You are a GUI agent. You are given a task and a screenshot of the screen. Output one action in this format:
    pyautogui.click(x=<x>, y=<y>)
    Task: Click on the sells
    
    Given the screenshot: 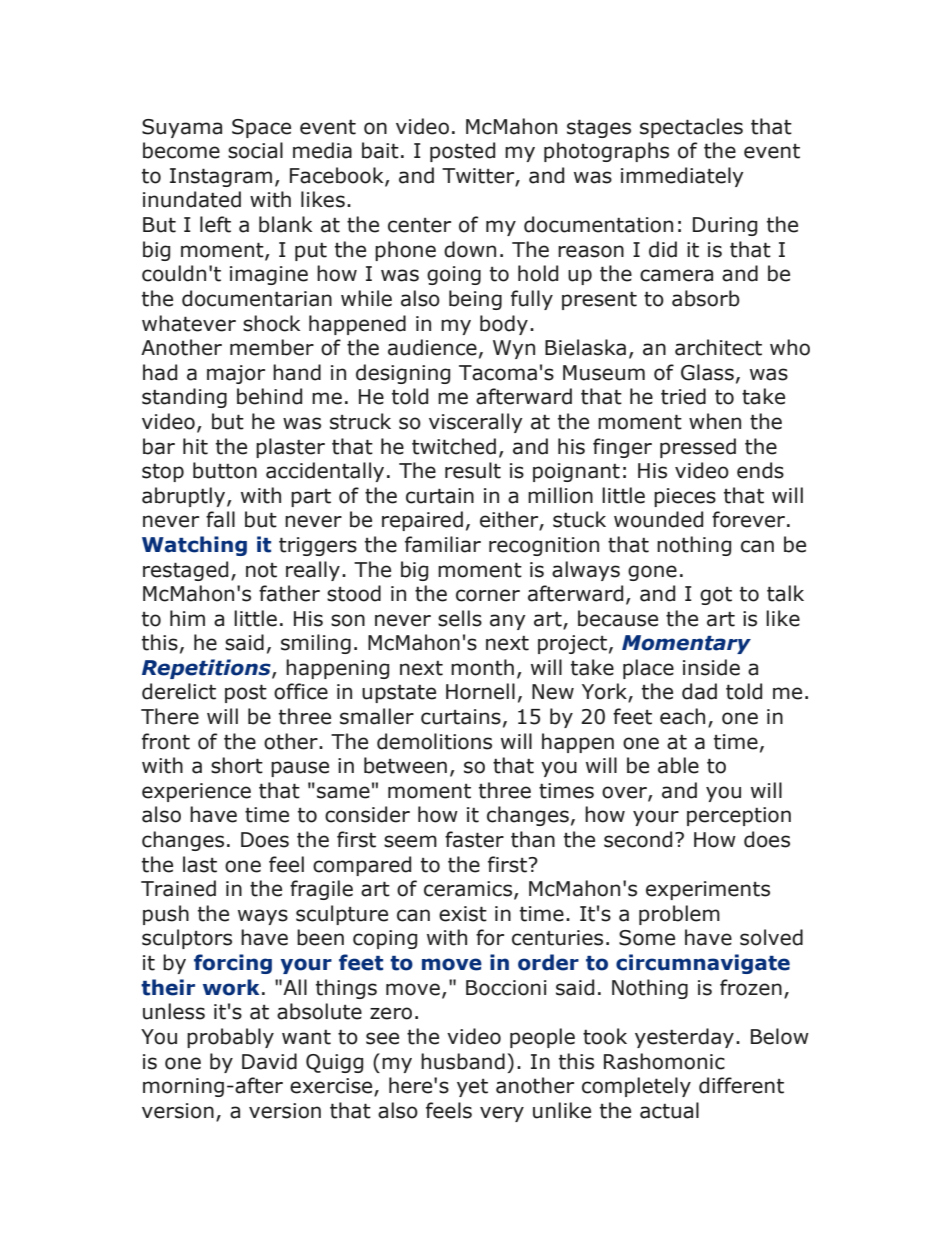 What is the action you would take?
    pyautogui.click(x=460, y=618)
